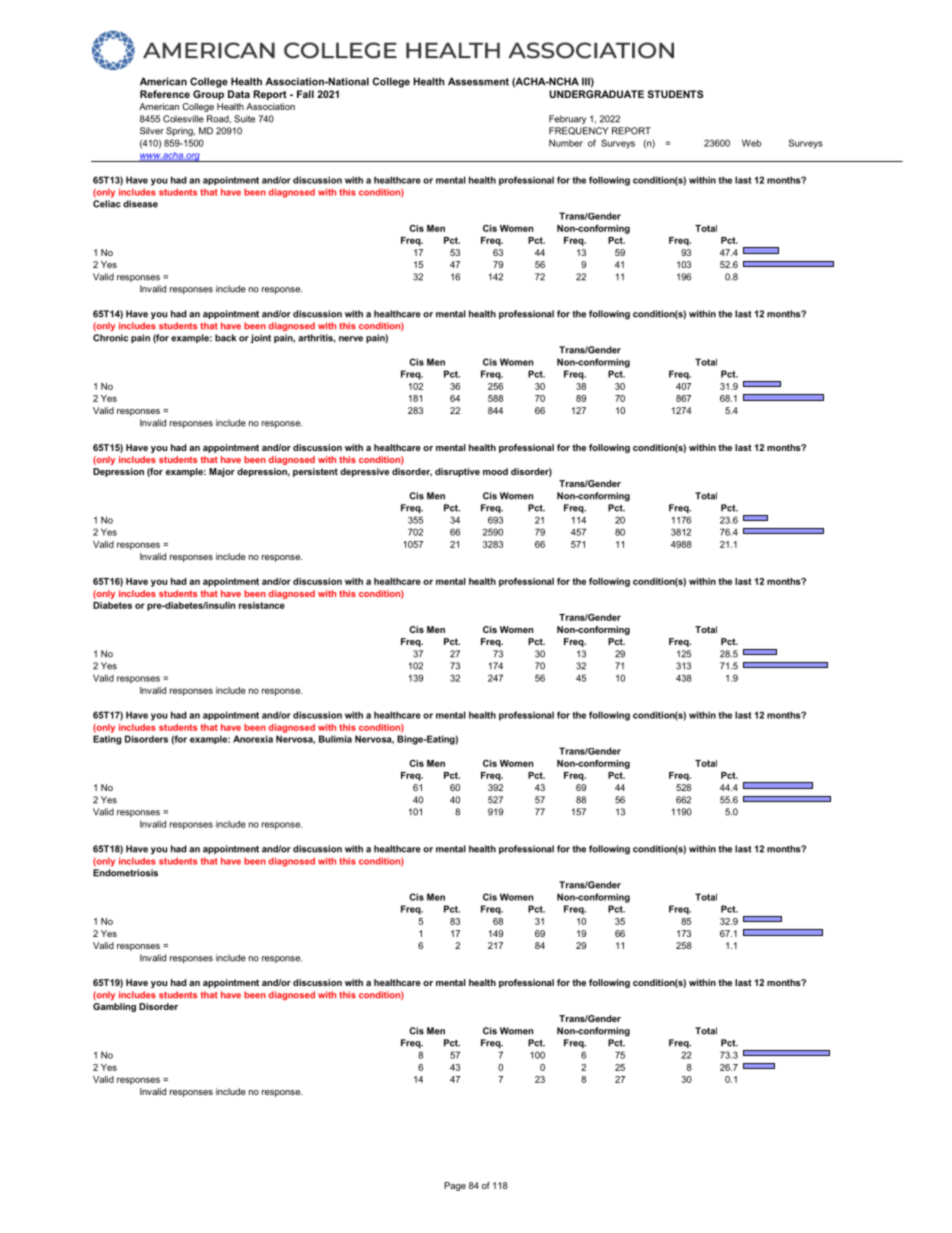 This screenshot has height=1233, width=952. What do you see at coordinates (457, 472) in the screenshot?
I see `disruptive` at bounding box center [457, 472].
